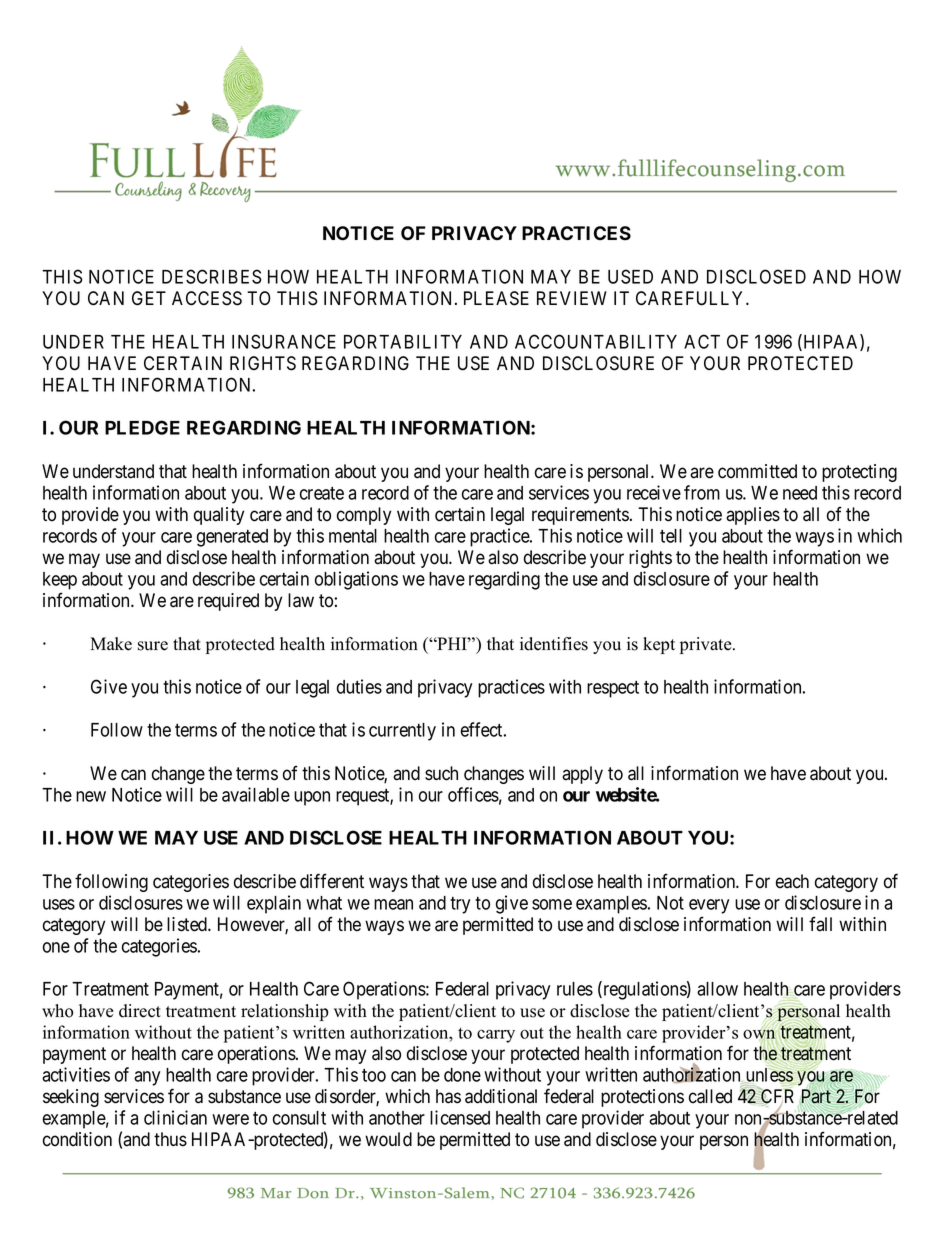 The width and height of the document is (952, 1233). Describe the element at coordinates (175, 1117) in the document. I see `clinician` at that location.
